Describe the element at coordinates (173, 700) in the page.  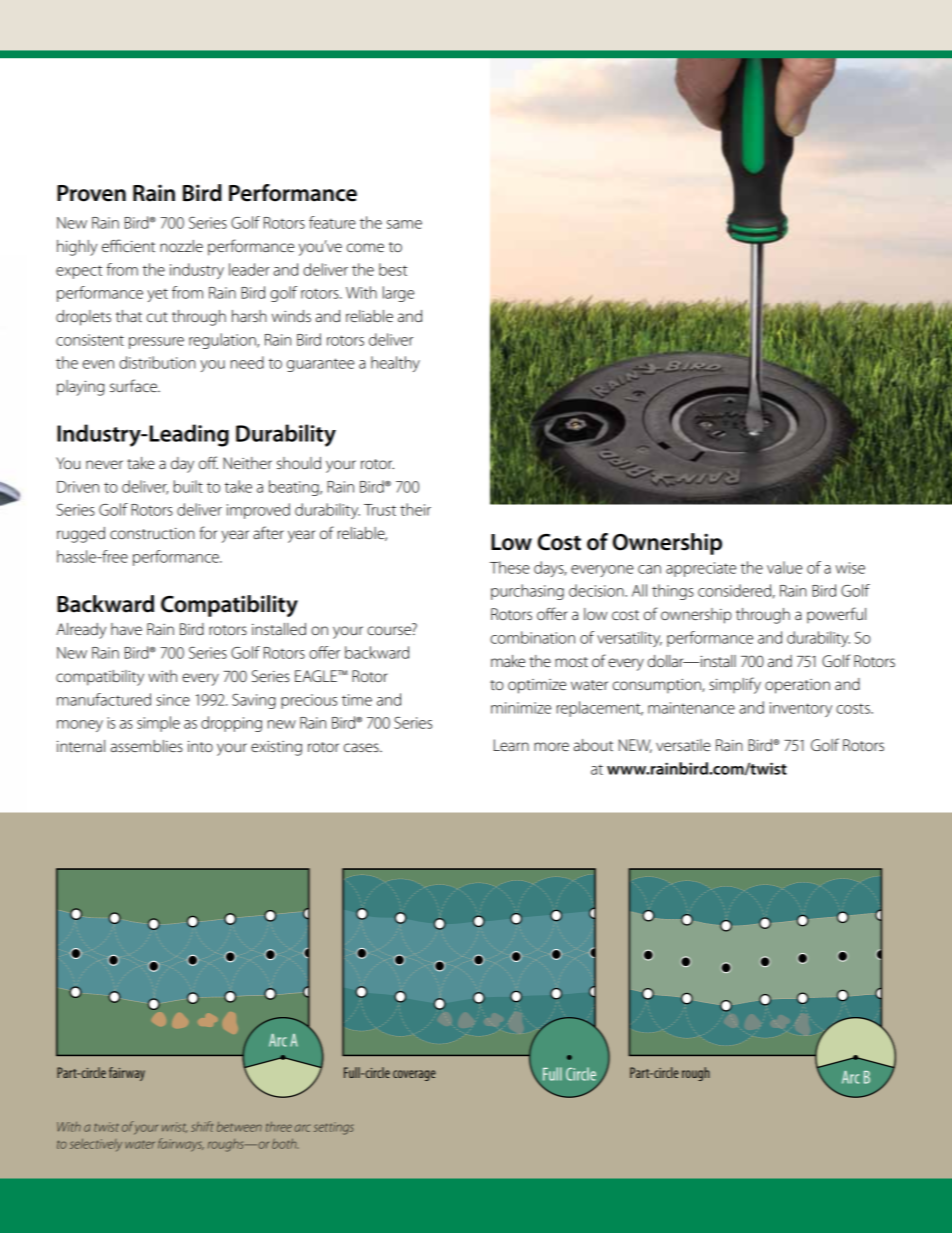
I see `since` at that location.
